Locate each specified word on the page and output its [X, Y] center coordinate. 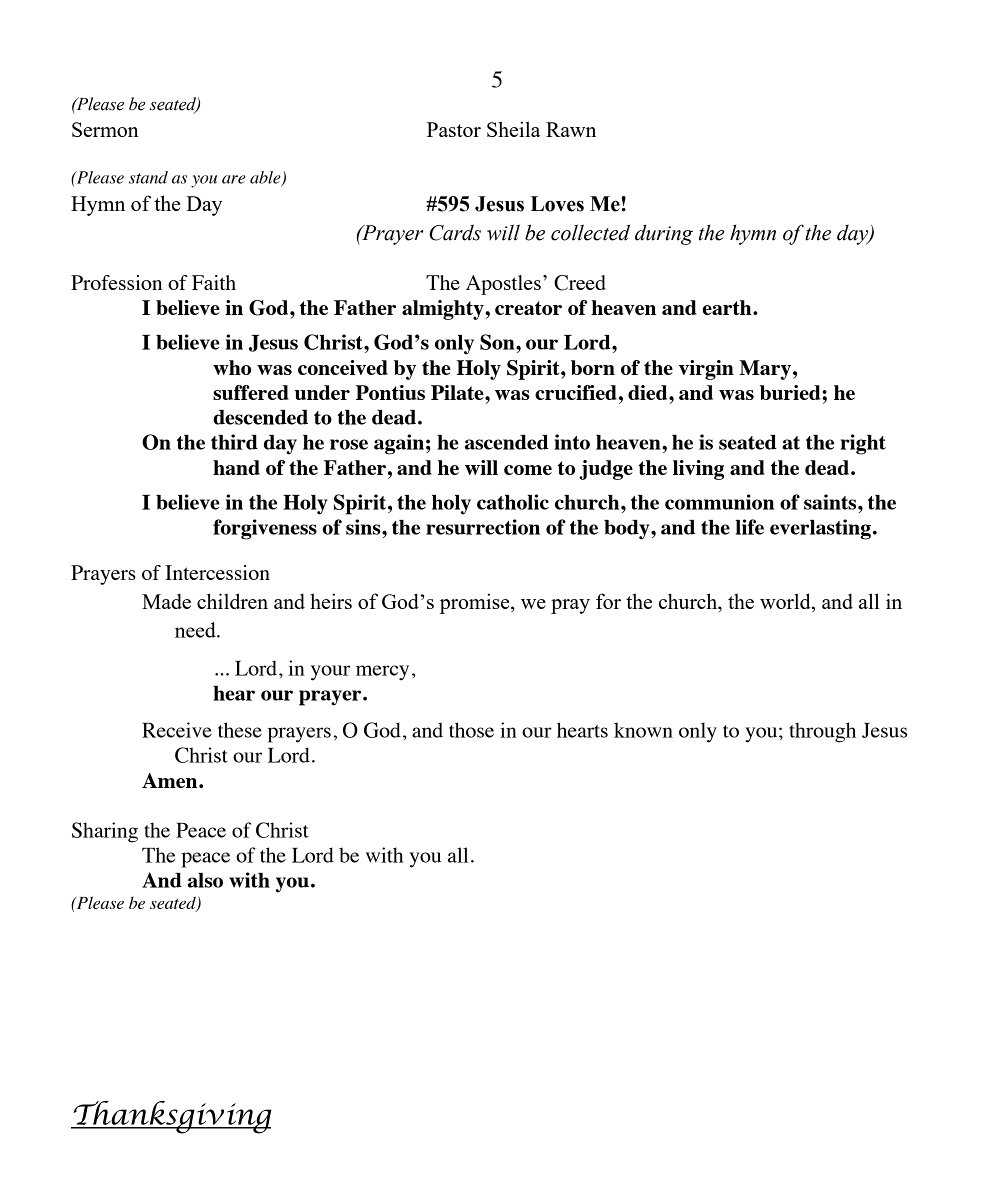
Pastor [454, 129]
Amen [171, 780]
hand [236, 467]
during [664, 235]
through [822, 732]
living [698, 470]
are [234, 179]
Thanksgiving [171, 1117]
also [205, 880]
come [528, 470]
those [471, 730]
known [643, 730]
